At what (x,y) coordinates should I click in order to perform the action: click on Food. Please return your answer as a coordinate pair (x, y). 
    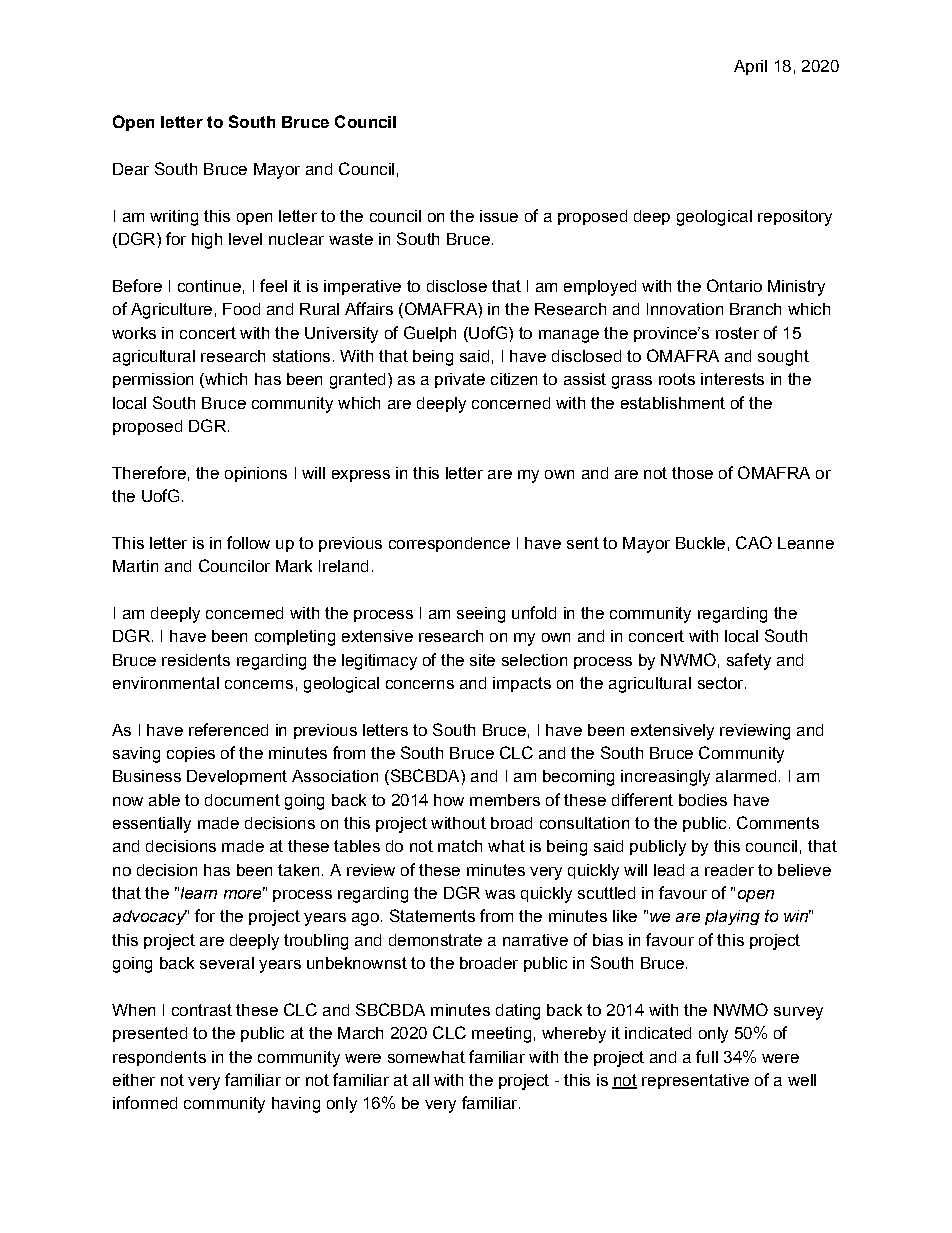
    Looking at the image, I should click on (241, 309).
